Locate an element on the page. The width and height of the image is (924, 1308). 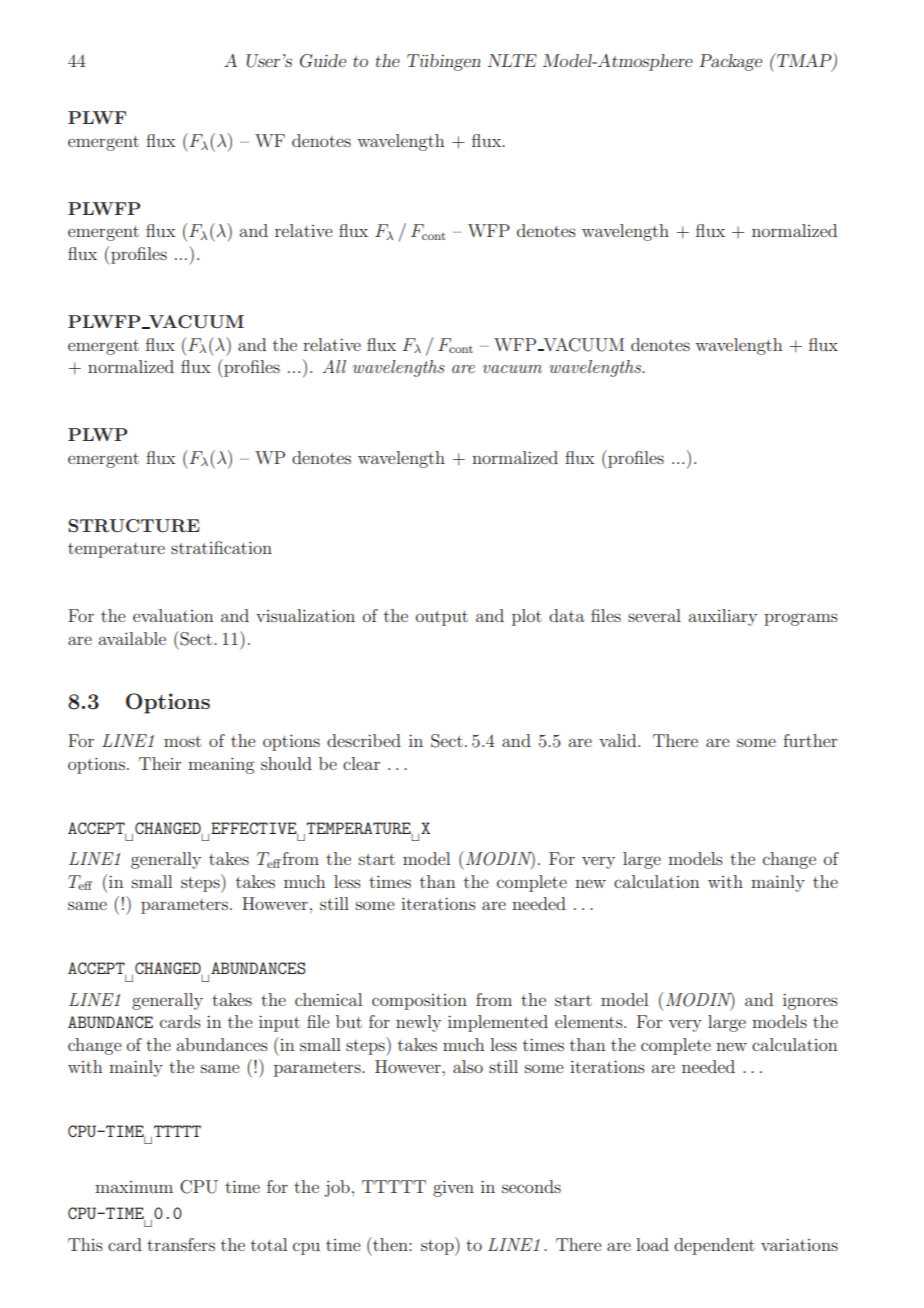
Package is located at coordinates (730, 62).
